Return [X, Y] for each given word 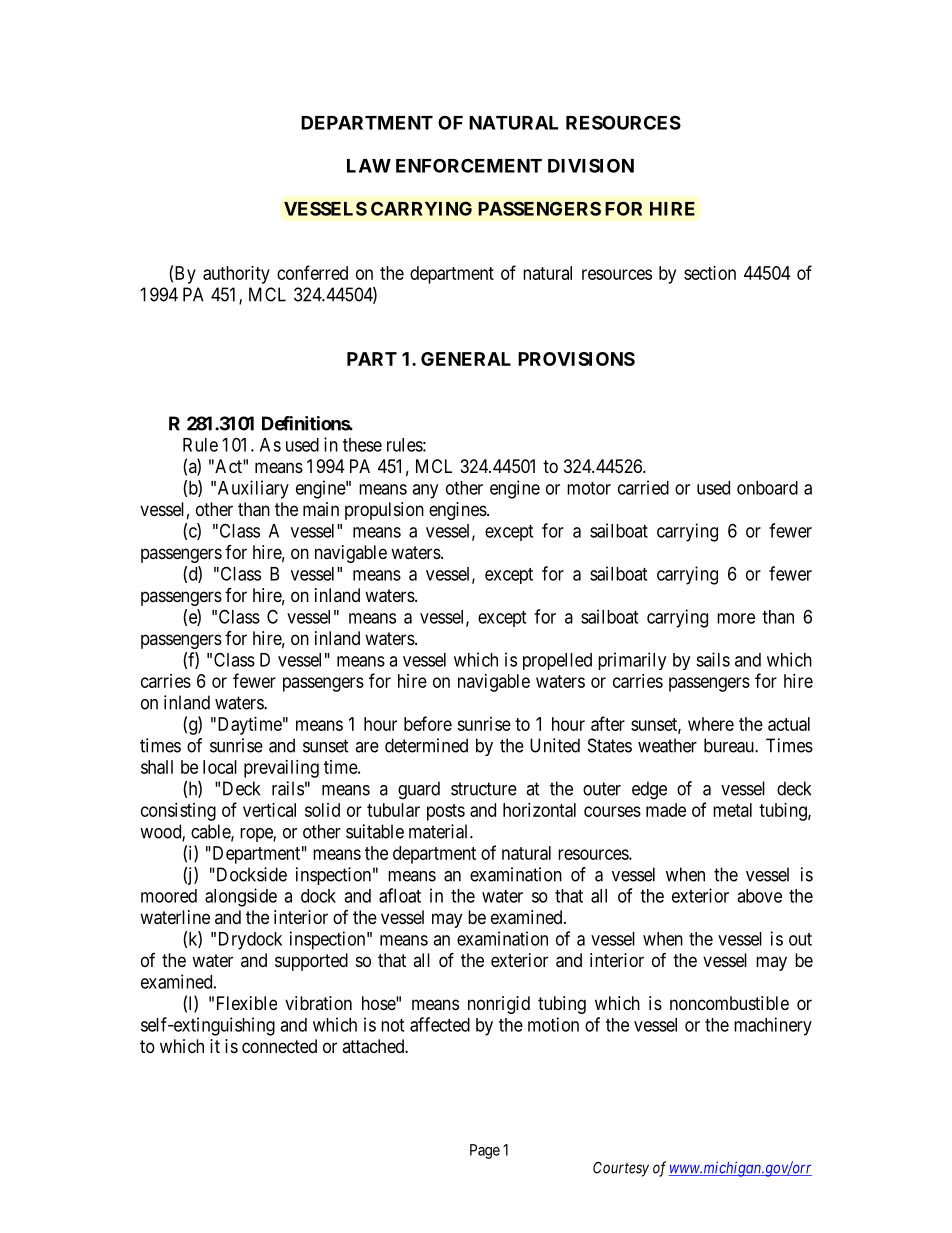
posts [446, 812]
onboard [767, 488]
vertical [269, 810]
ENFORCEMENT [469, 165]
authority [236, 275]
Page [485, 1151]
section [710, 273]
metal [732, 810]
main [321, 509]
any [425, 491]
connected [279, 1046]
